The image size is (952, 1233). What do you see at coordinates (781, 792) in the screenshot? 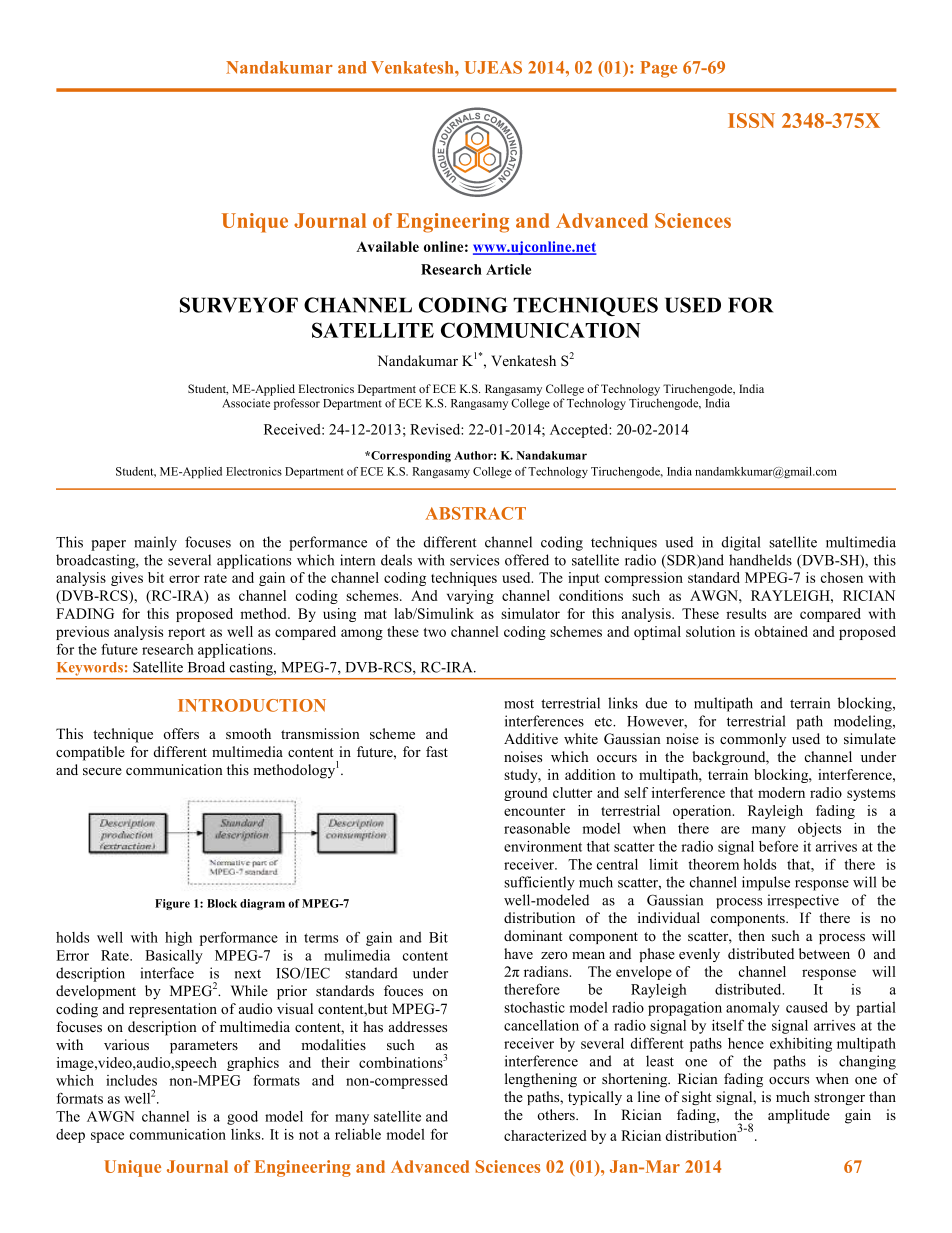
I see `modern` at bounding box center [781, 792].
